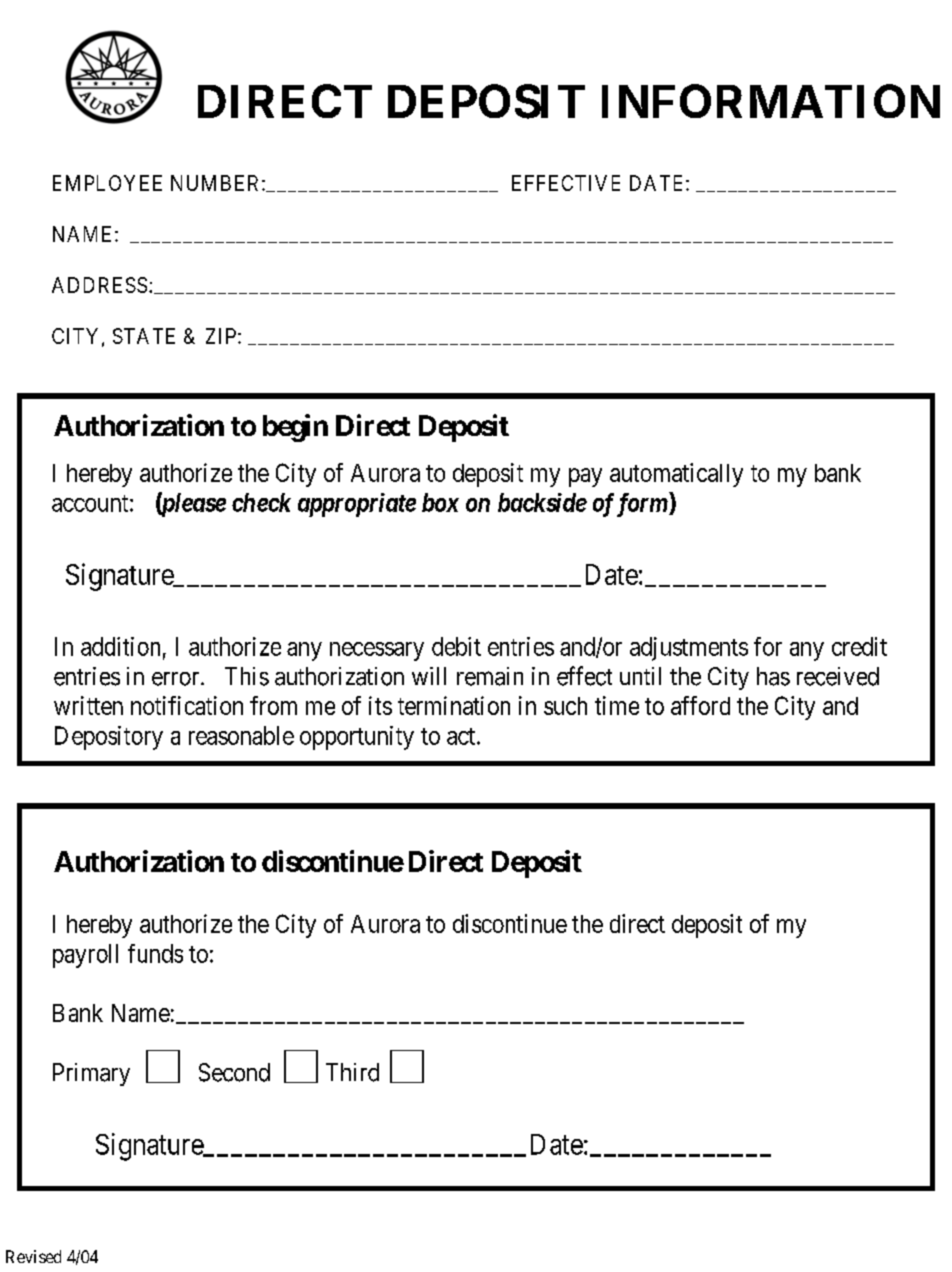  Describe the element at coordinates (454, 705) in the screenshot. I see `termination` at that location.
